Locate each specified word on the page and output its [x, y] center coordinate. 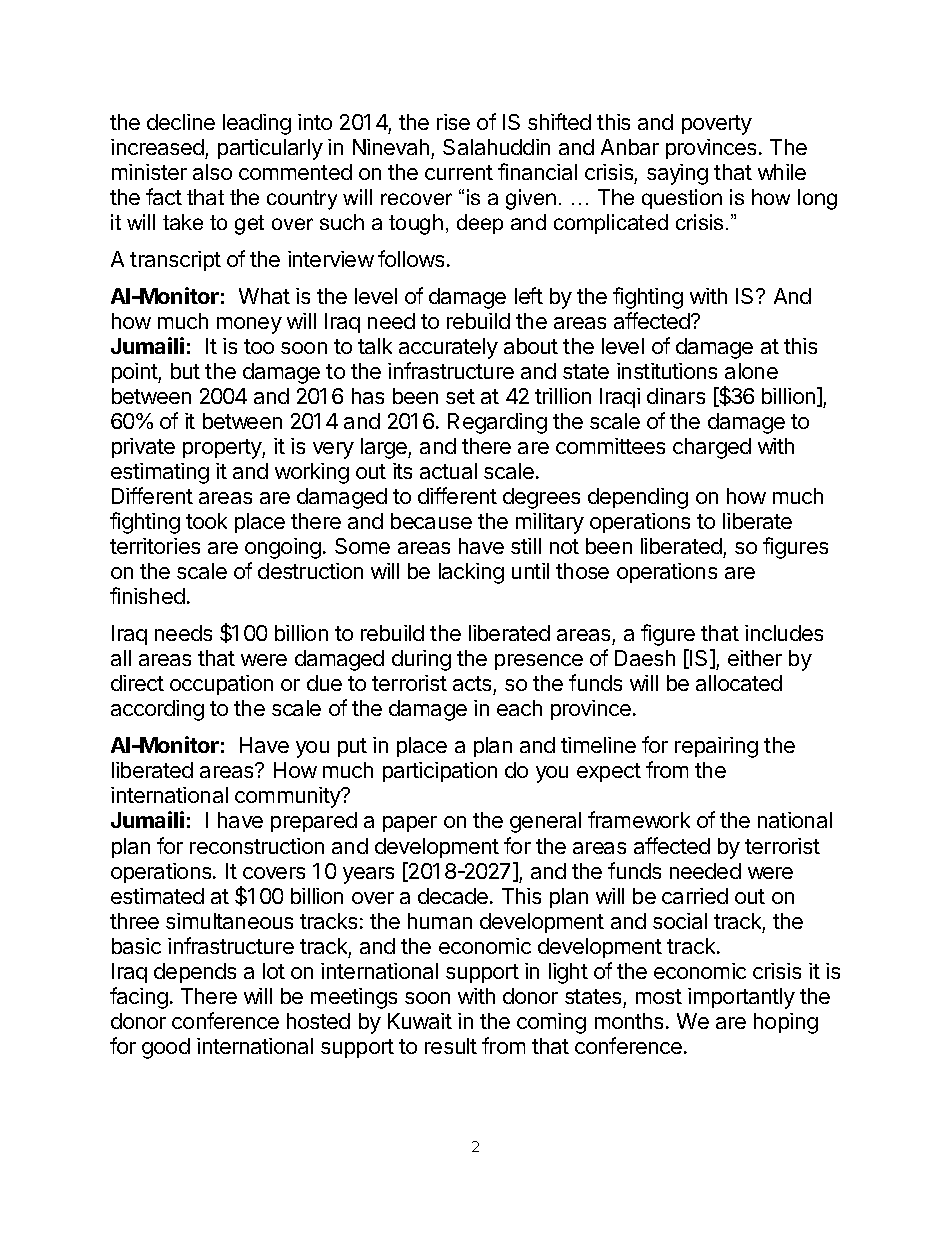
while [782, 172]
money [249, 325]
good [166, 1048]
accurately [448, 348]
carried [695, 896]
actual [448, 471]
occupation [221, 685]
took [206, 521]
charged [712, 448]
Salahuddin [496, 147]
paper [410, 824]
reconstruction [257, 846]
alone [751, 371]
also [212, 172]
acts [473, 685]
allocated [739, 683]
